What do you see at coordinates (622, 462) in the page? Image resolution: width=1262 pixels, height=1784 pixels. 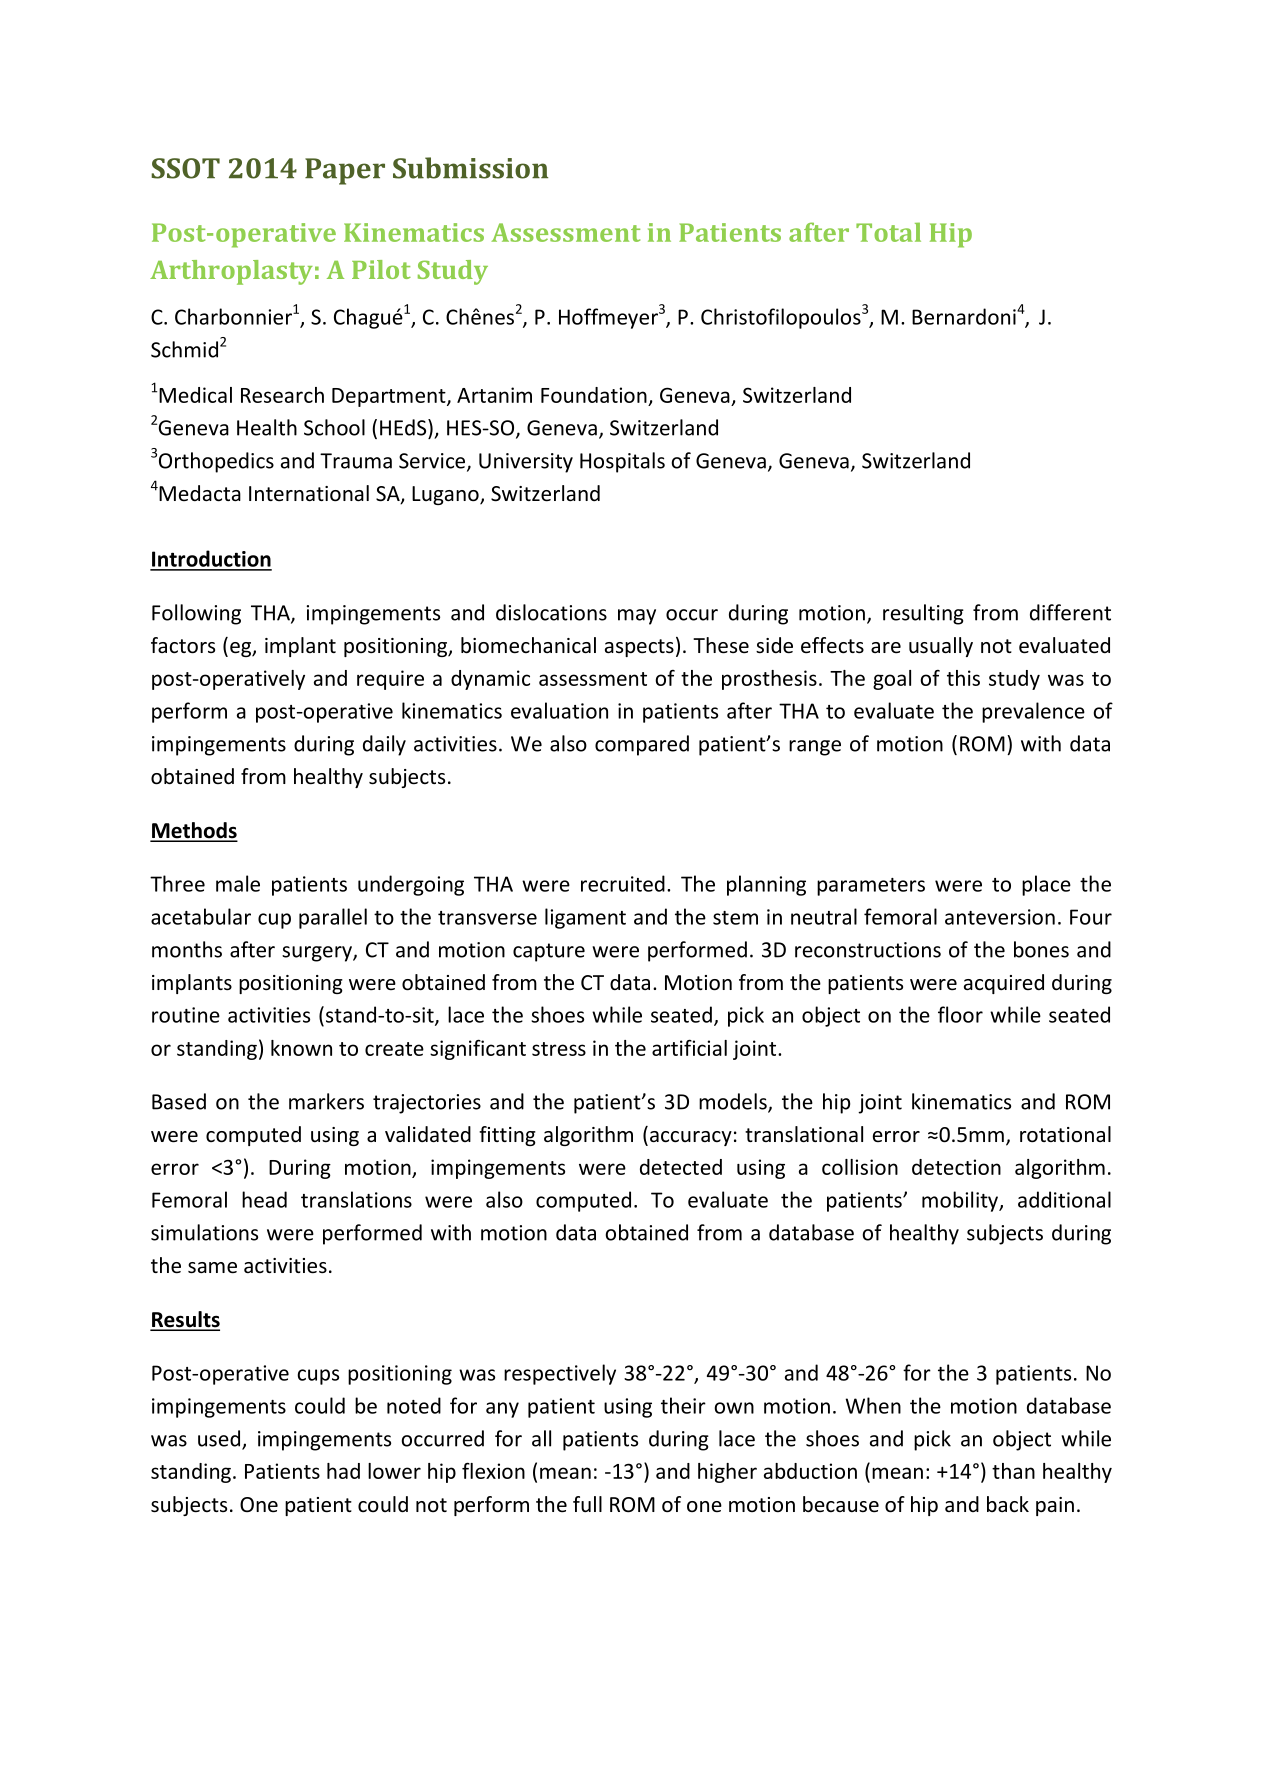 I see `Hospitals` at bounding box center [622, 462].
